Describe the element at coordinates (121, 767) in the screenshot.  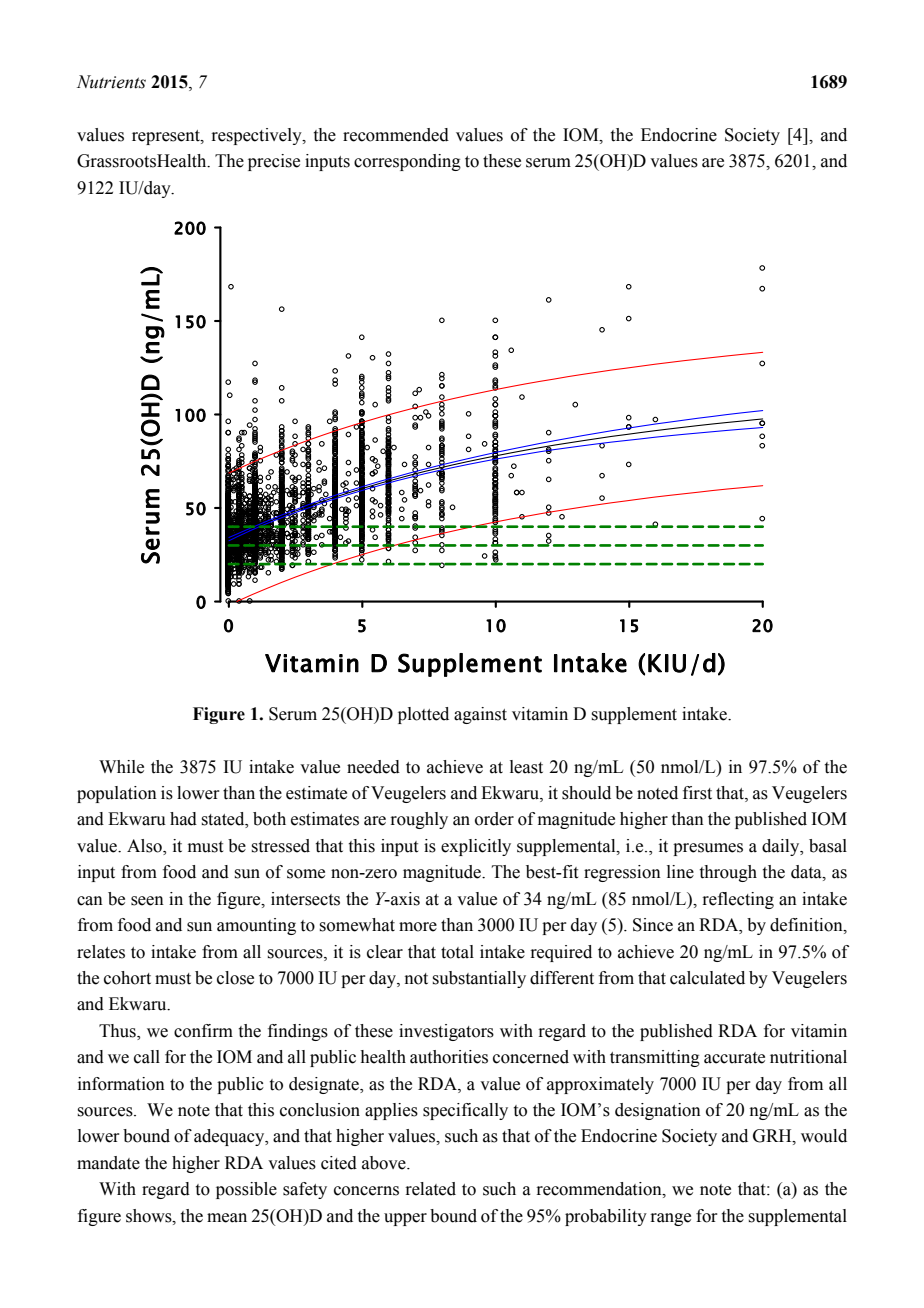
I see `While` at that location.
